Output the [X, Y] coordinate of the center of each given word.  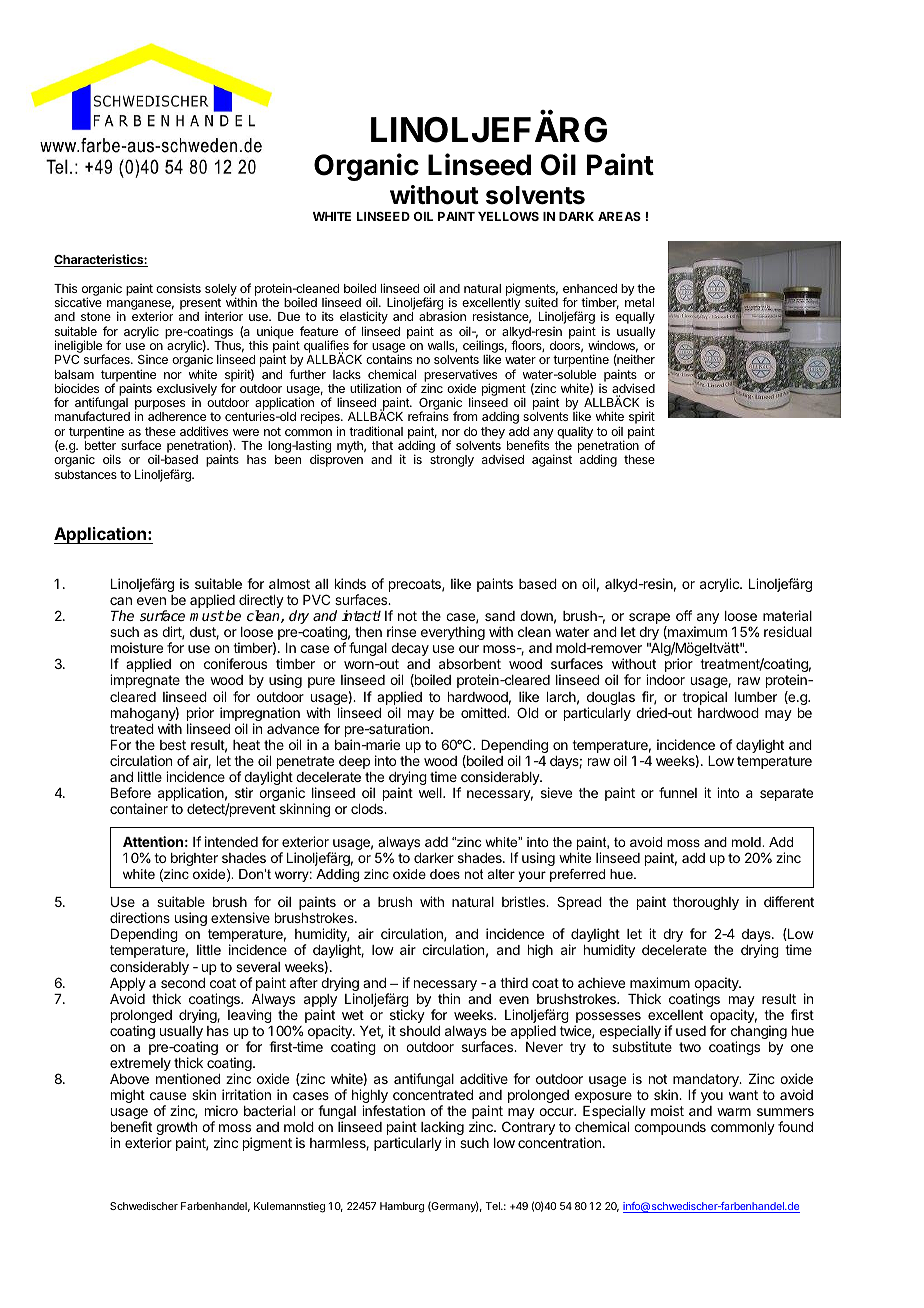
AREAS [619, 216]
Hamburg [402, 1207]
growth [176, 1130]
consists [178, 288]
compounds [670, 1128]
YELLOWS [508, 216]
